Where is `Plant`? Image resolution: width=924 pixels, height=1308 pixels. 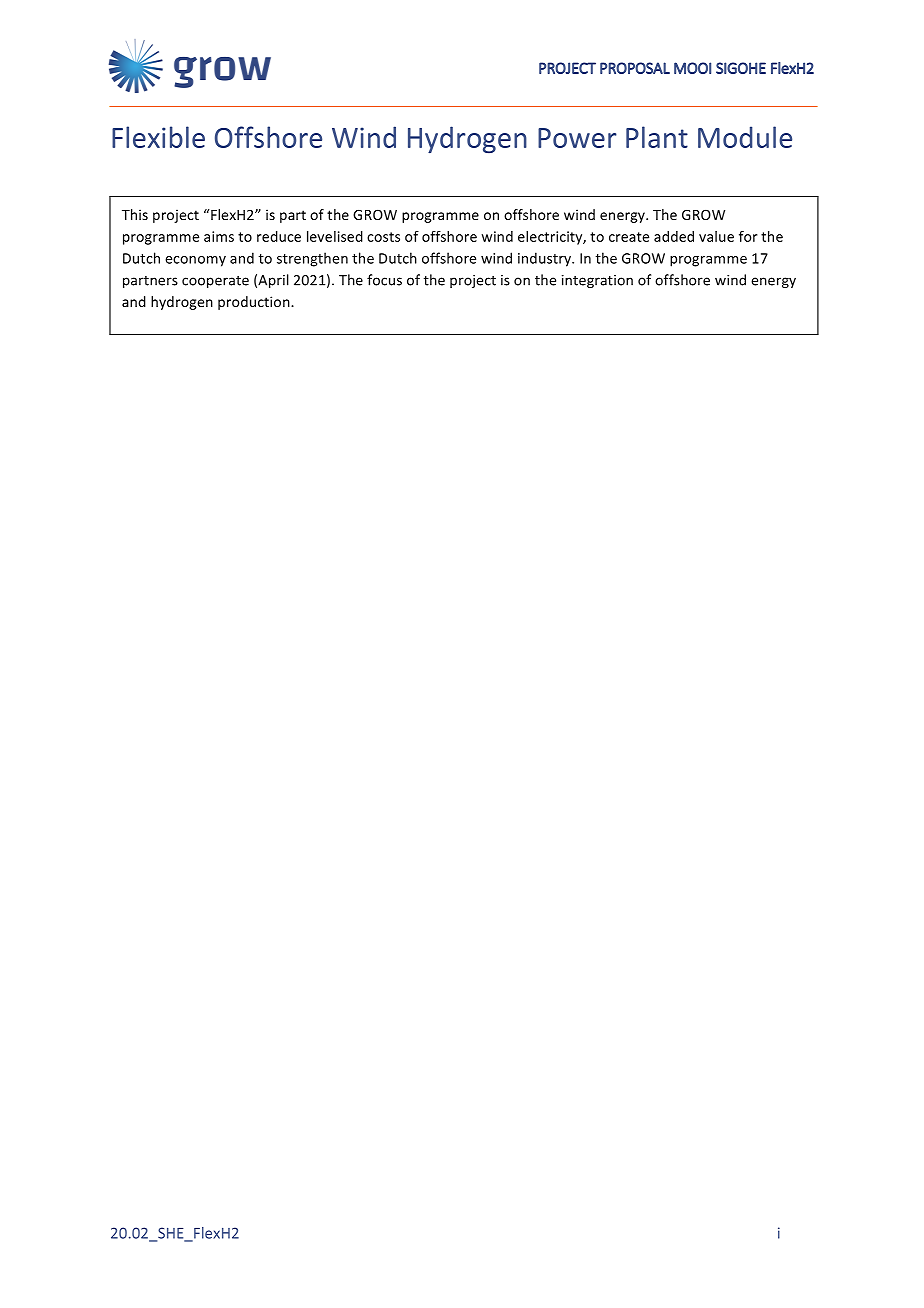 Plant is located at coordinates (657, 137).
